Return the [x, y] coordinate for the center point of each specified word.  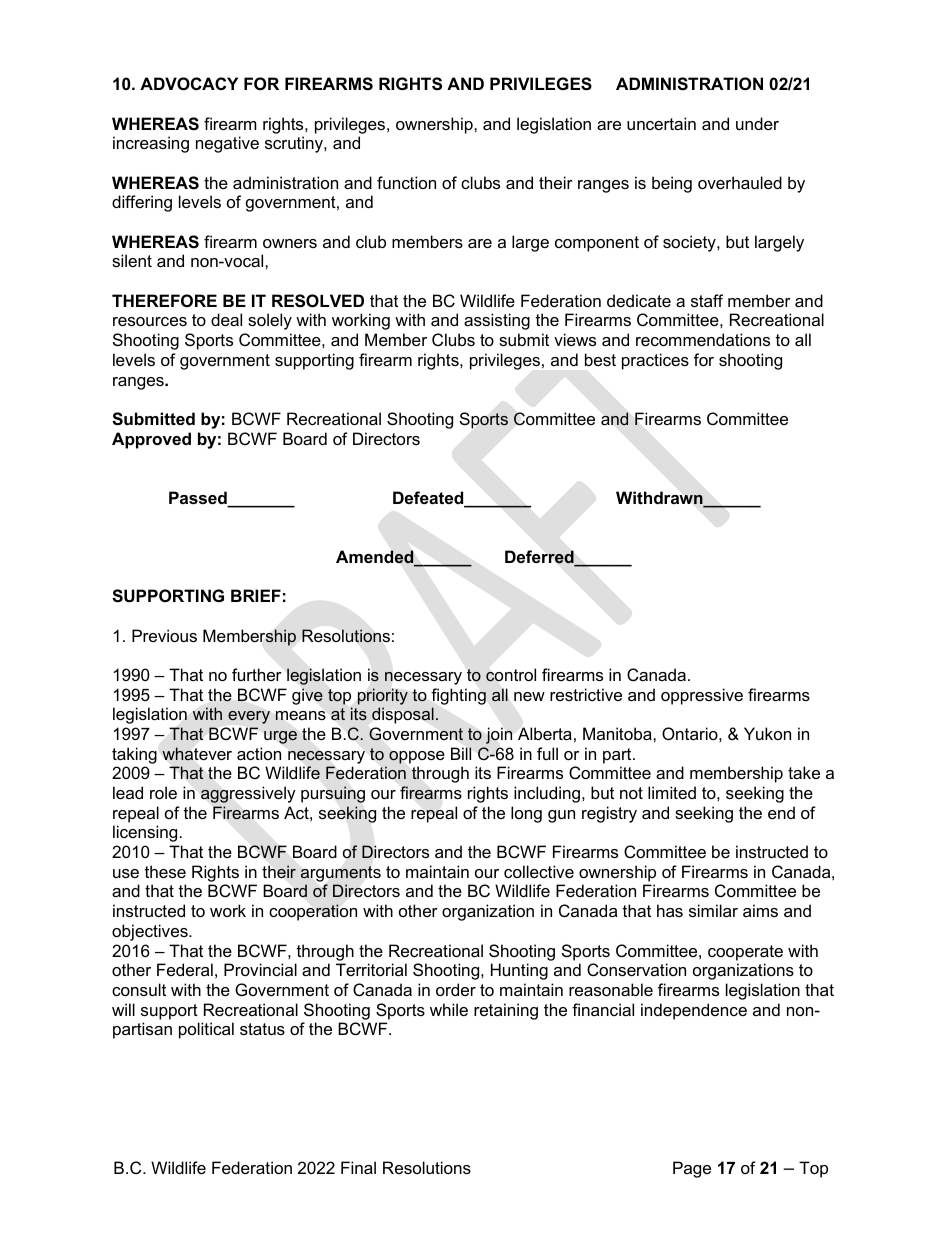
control [511, 675]
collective [539, 871]
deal [226, 319]
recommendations [703, 339]
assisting [497, 321]
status [262, 1029]
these [165, 871]
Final [358, 1167]
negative [227, 144]
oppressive [702, 696]
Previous [164, 635]
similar [713, 910]
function [406, 182]
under [757, 123]
